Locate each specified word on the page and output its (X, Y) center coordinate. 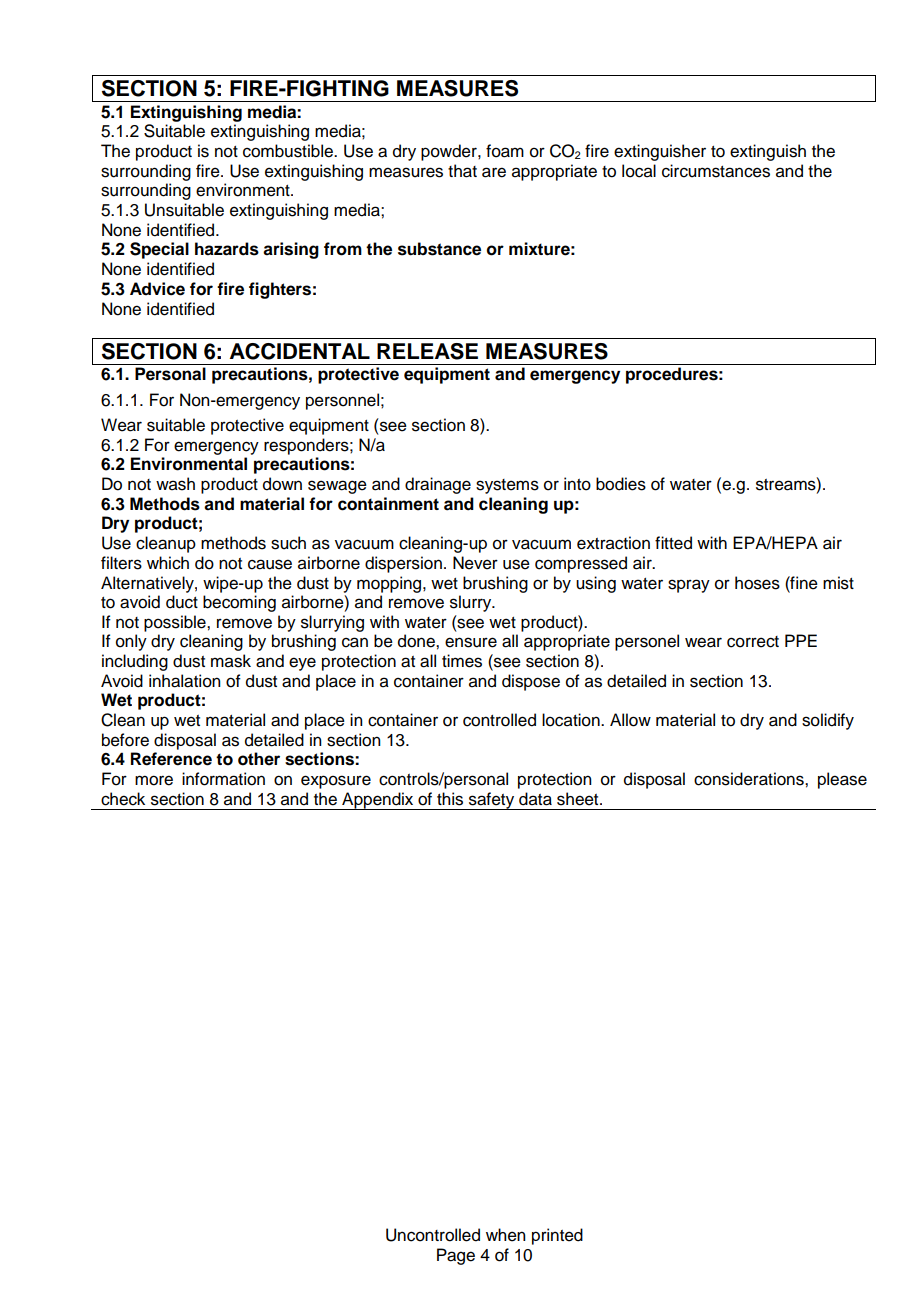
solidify (828, 721)
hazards (227, 249)
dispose (531, 682)
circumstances (716, 171)
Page (456, 1256)
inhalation (185, 681)
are (494, 172)
